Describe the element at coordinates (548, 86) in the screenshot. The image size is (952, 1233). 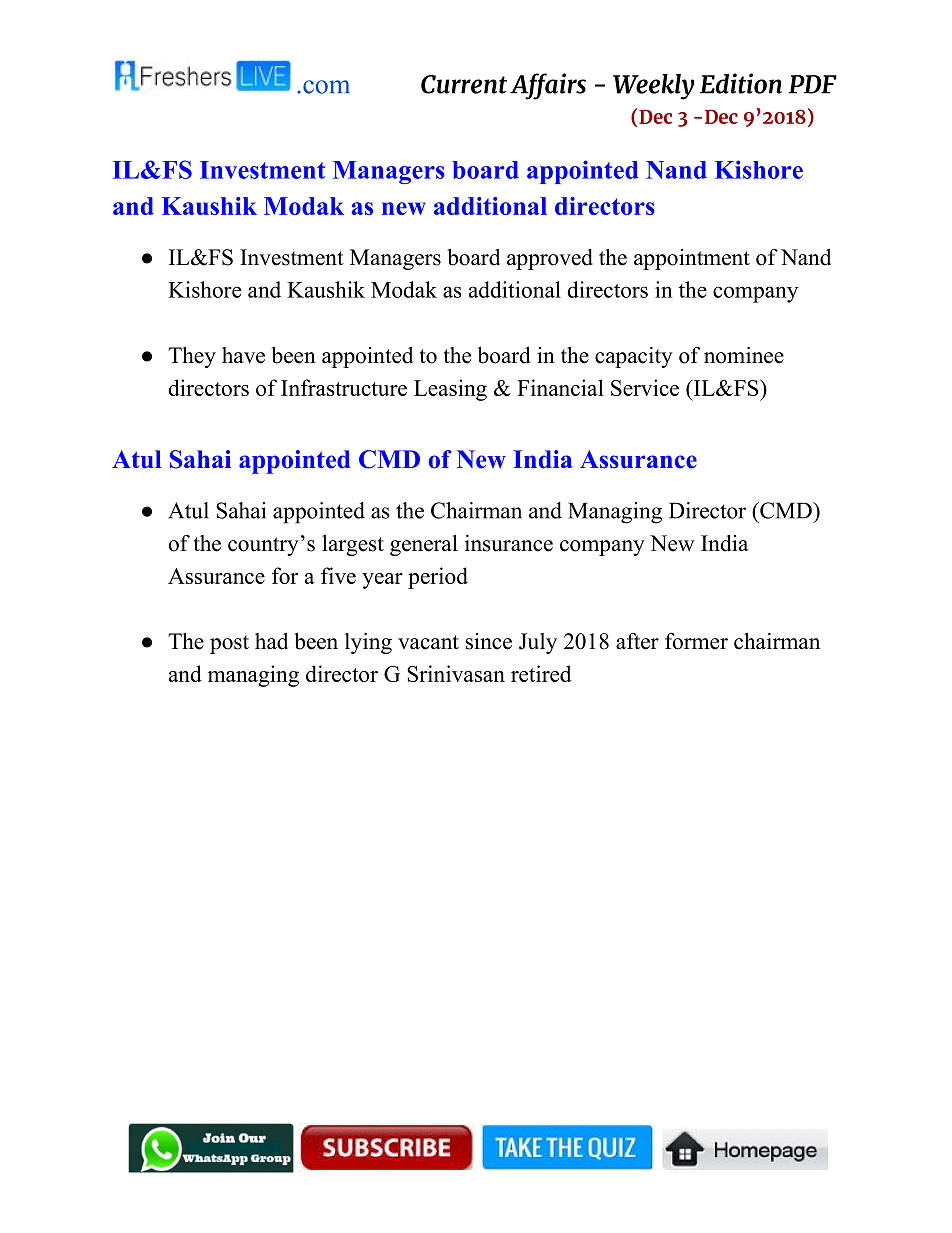
I see `Affairs` at that location.
